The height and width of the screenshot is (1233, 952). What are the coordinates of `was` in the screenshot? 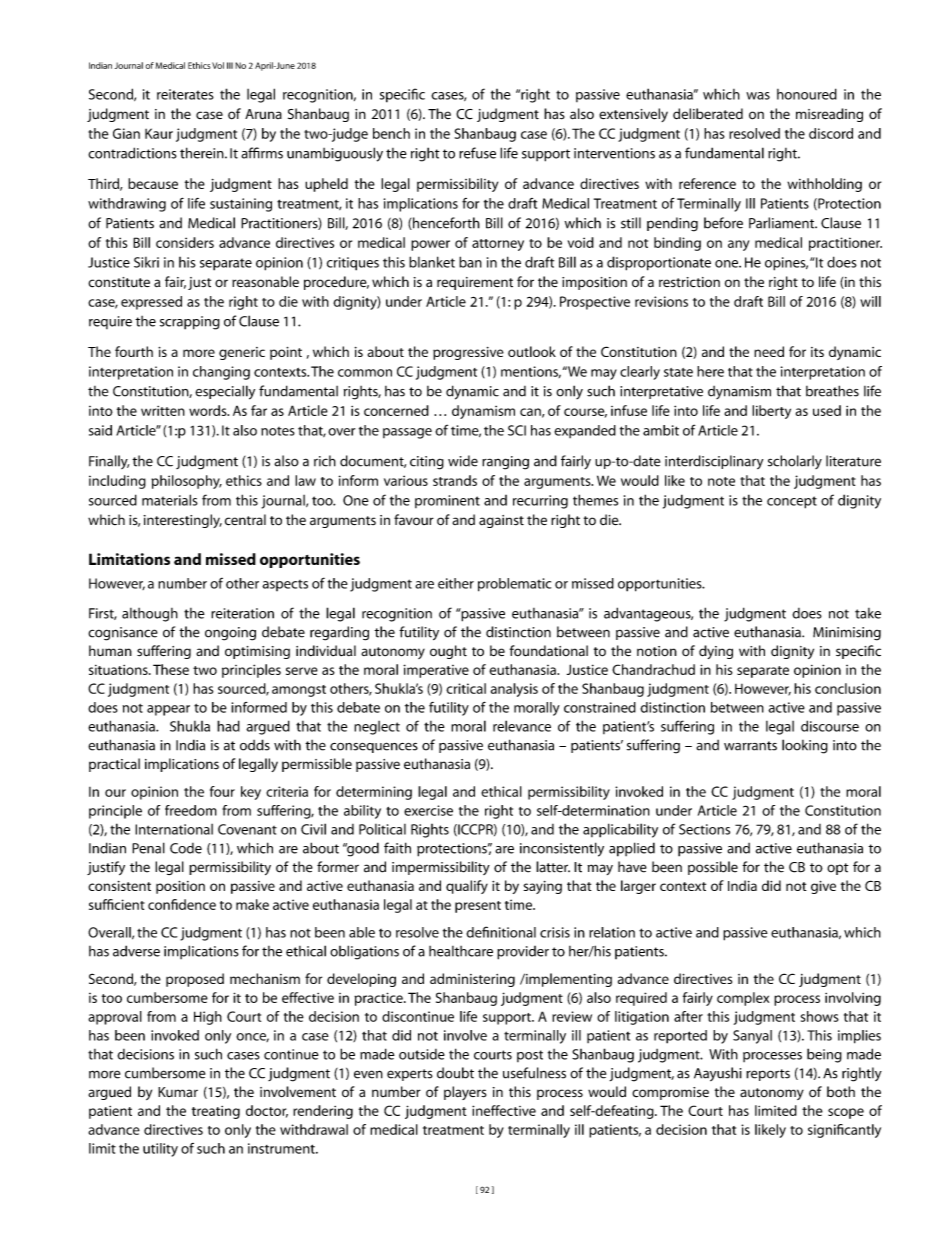 It's located at (758, 96).
